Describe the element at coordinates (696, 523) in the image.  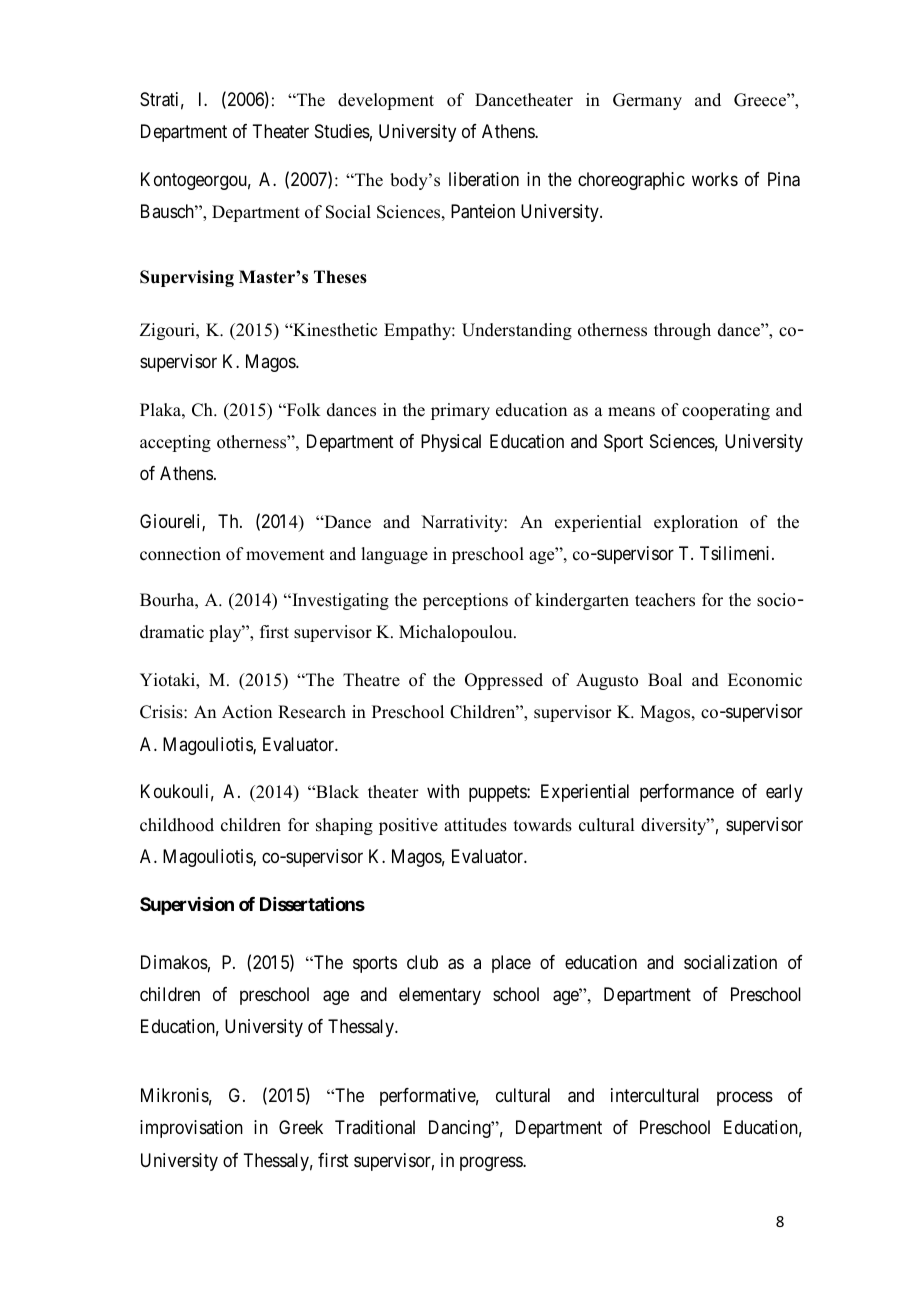
I see `exploration` at that location.
